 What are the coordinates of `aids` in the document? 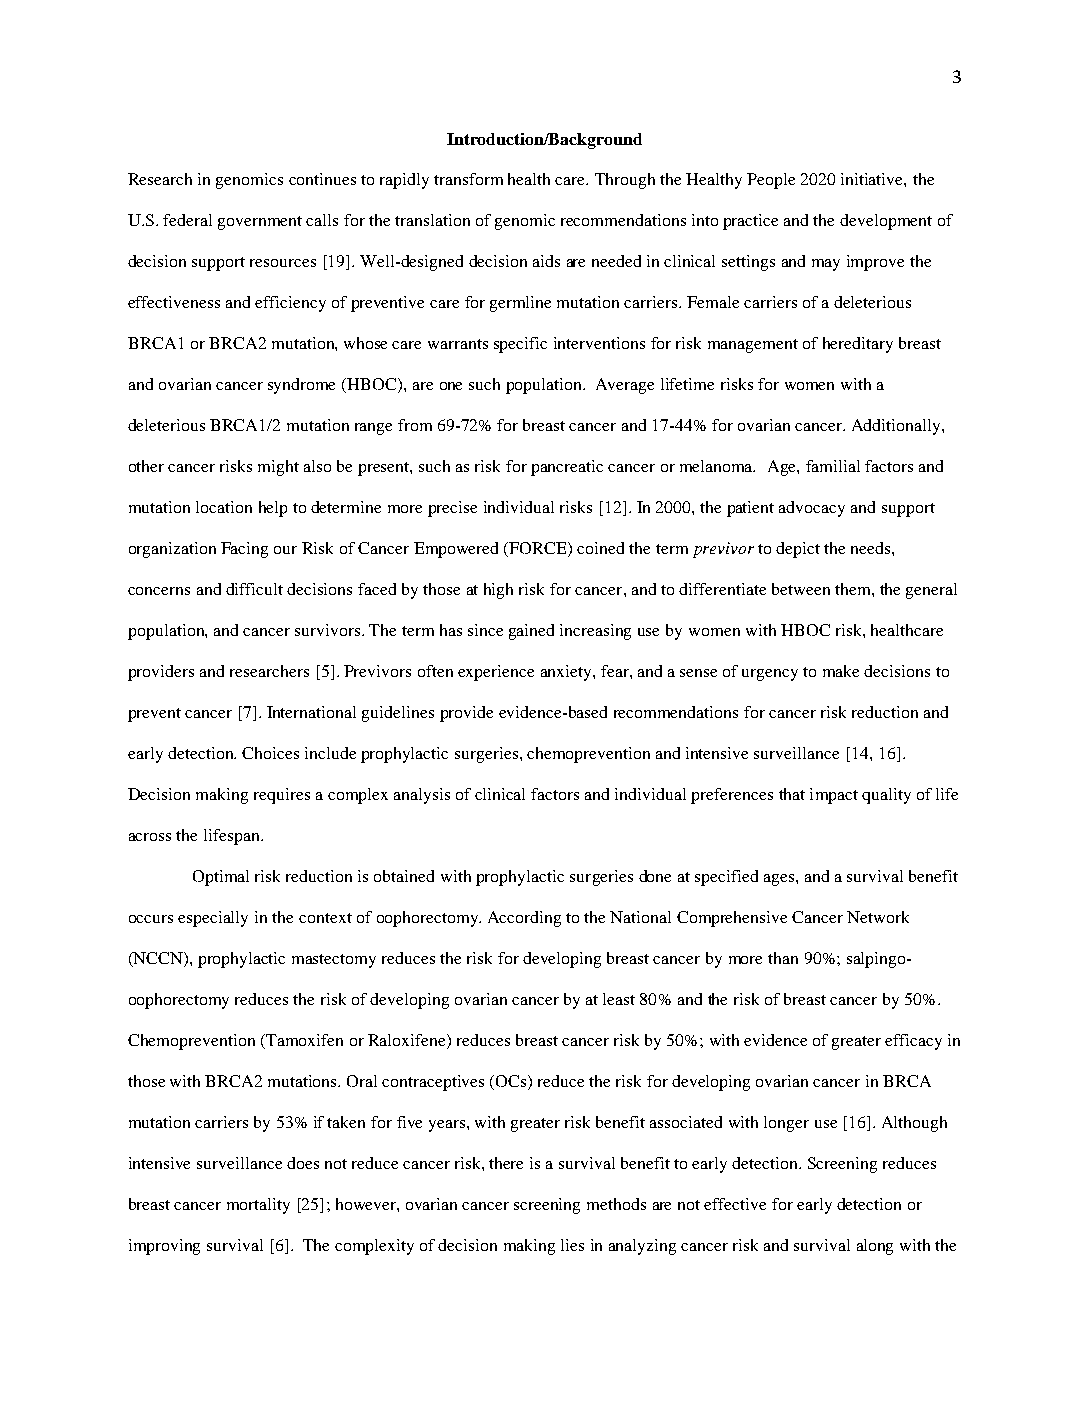 It's located at (546, 261).
